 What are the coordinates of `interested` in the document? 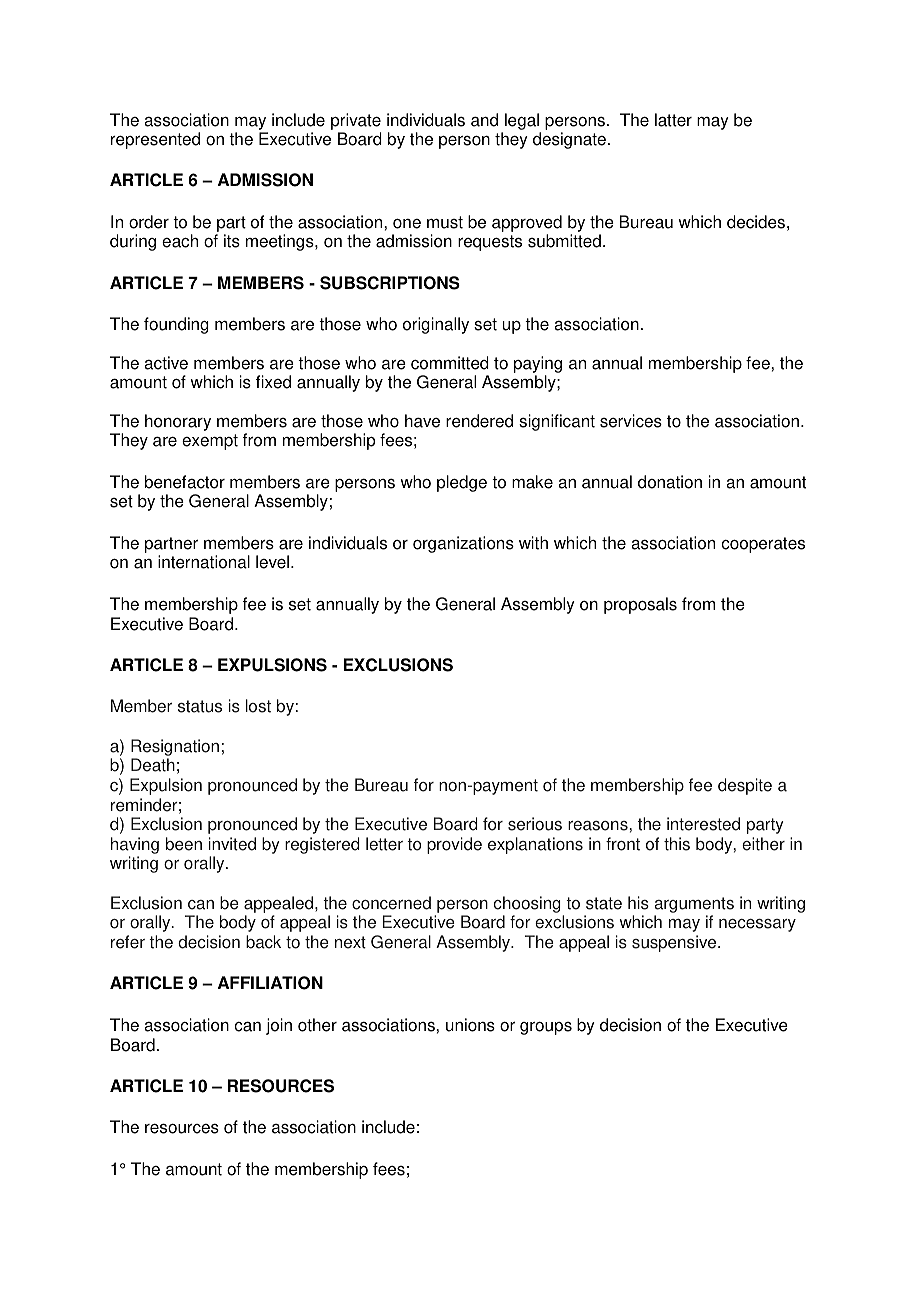 It's located at (703, 824).
